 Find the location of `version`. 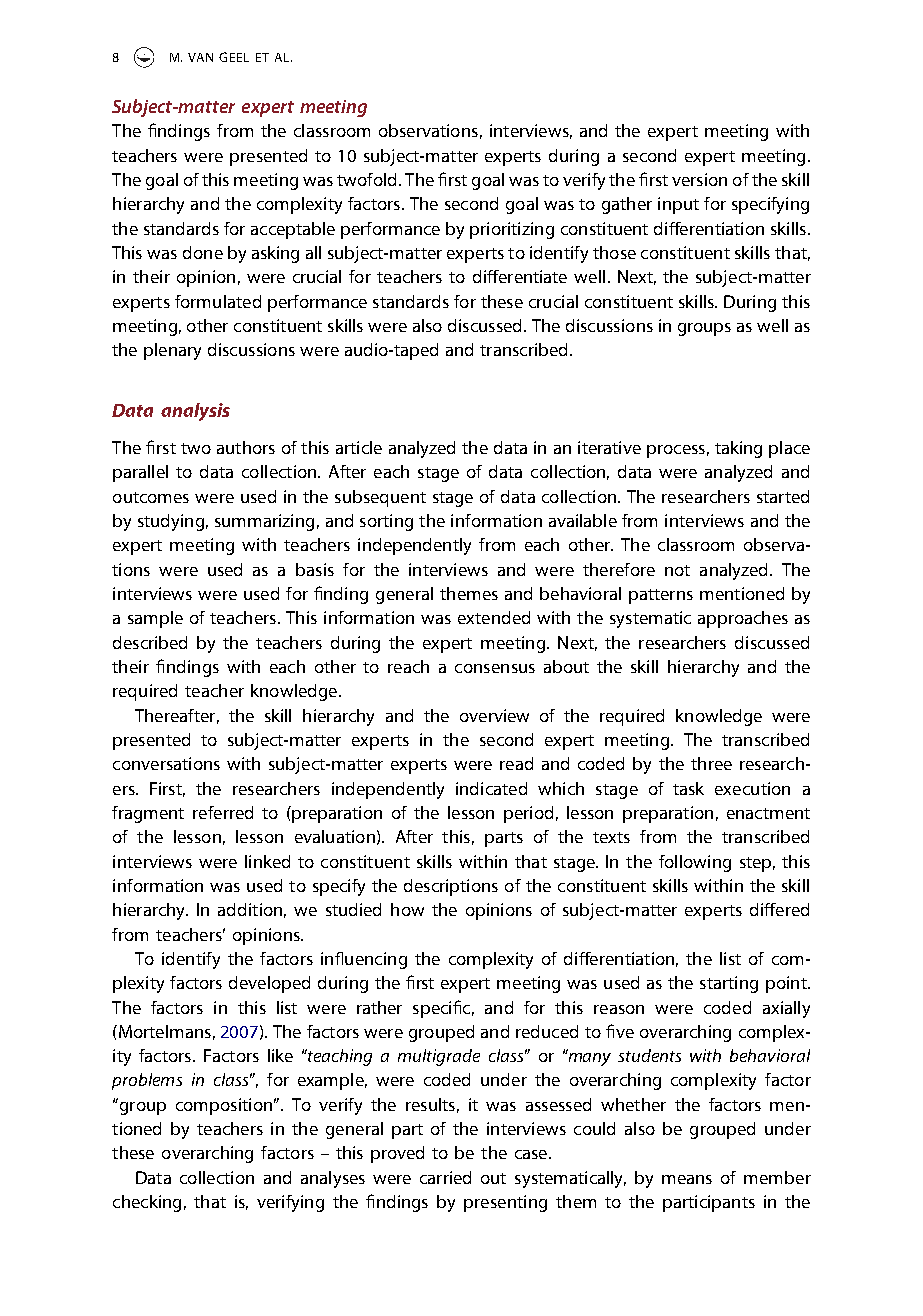

version is located at coordinates (699, 179).
